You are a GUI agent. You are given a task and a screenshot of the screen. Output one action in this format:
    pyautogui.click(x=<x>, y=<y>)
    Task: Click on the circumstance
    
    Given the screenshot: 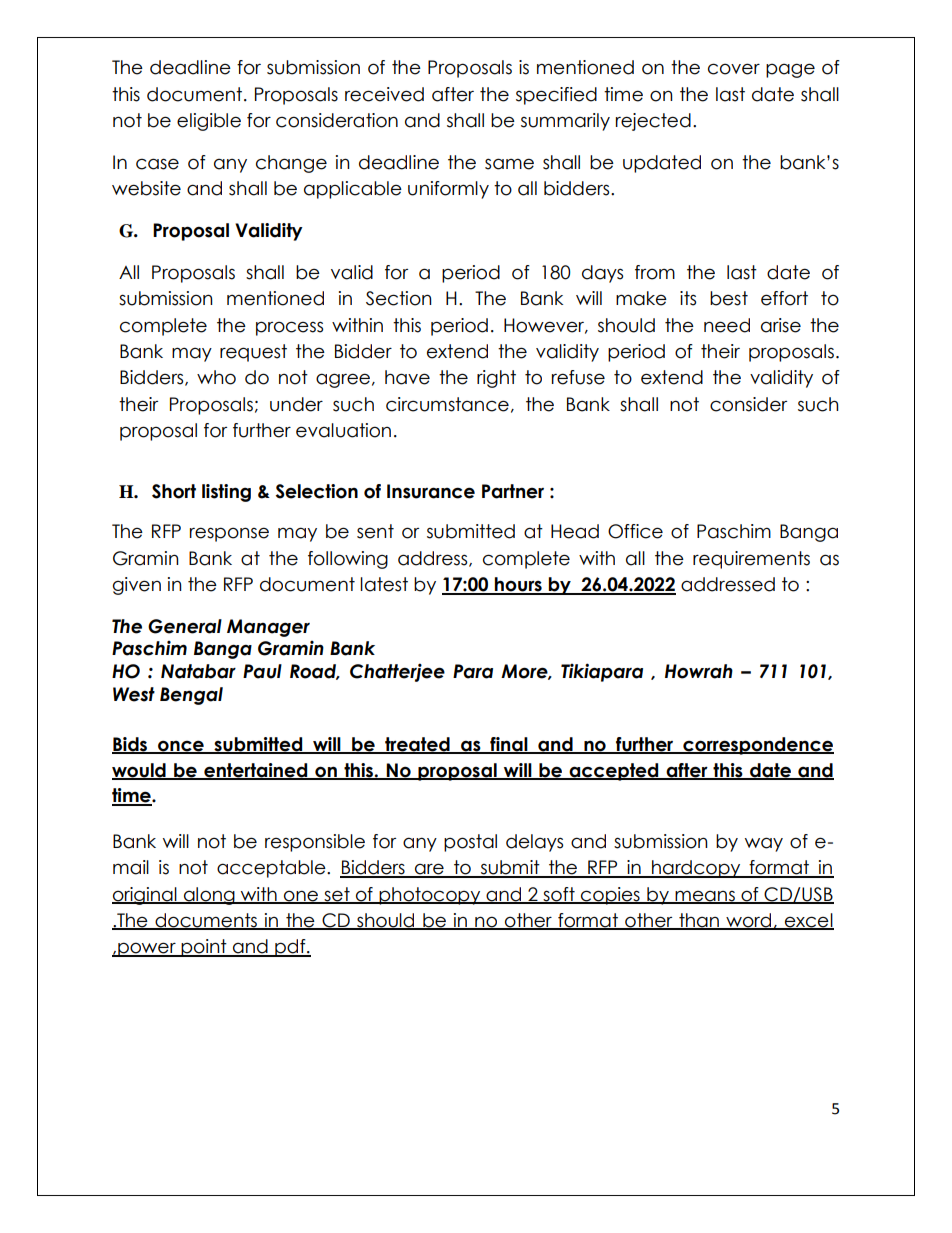 What is the action you would take?
    pyautogui.click(x=447, y=404)
